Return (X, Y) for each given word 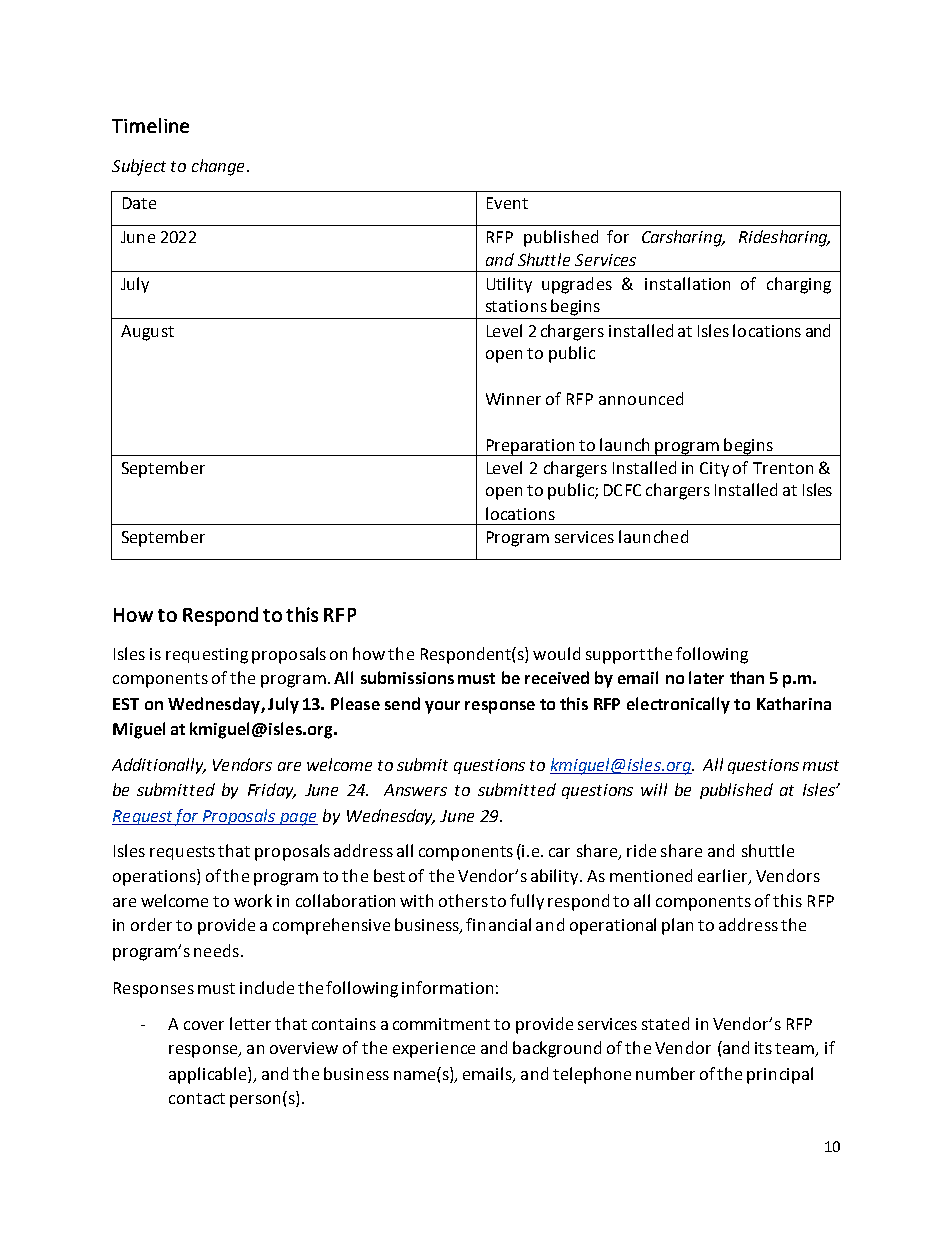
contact (197, 1098)
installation (687, 283)
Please (355, 703)
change (218, 167)
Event (507, 203)
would (556, 653)
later (706, 677)
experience (434, 1050)
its (763, 1048)
